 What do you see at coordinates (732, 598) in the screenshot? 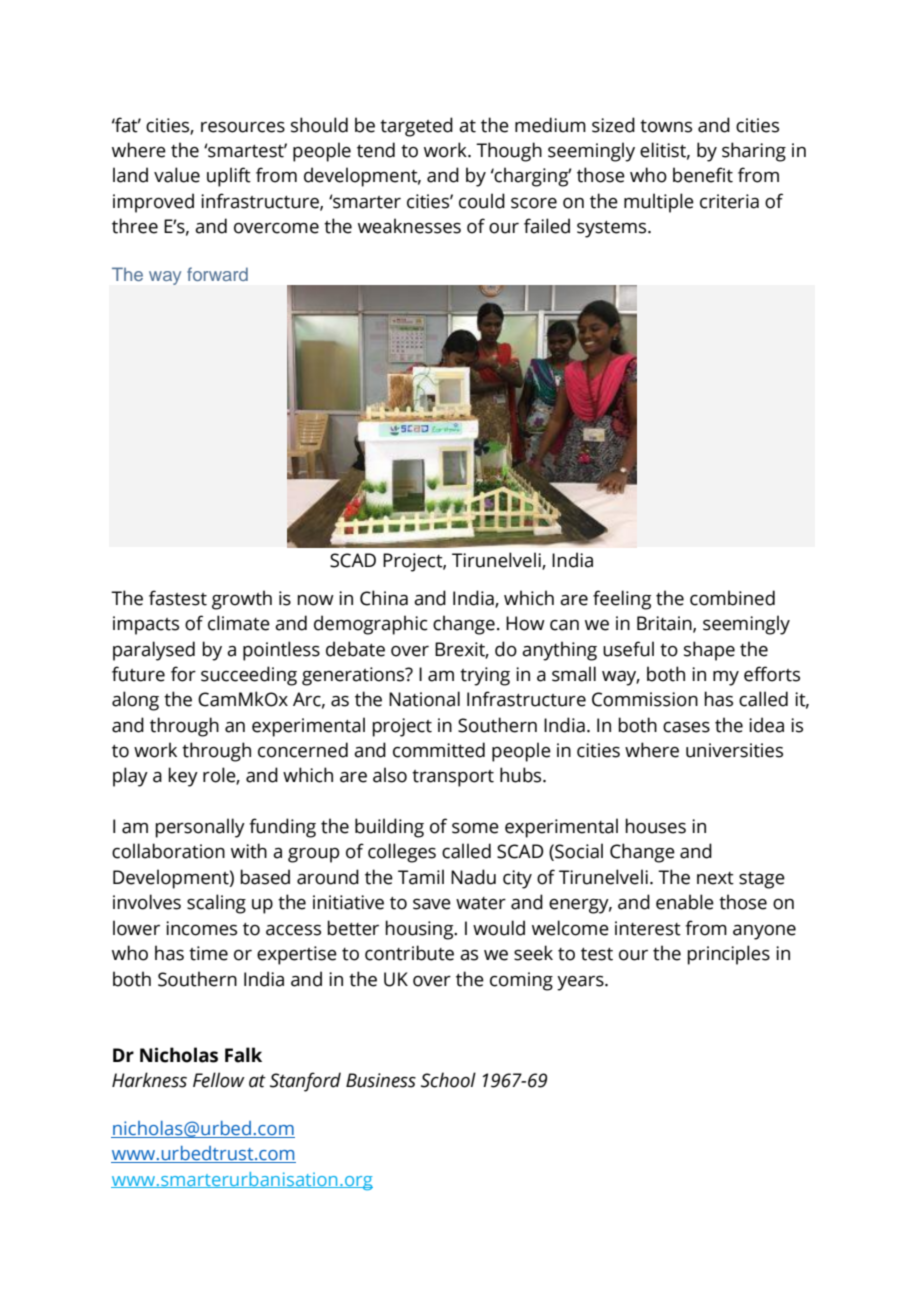
I see `combined` at bounding box center [732, 598].
